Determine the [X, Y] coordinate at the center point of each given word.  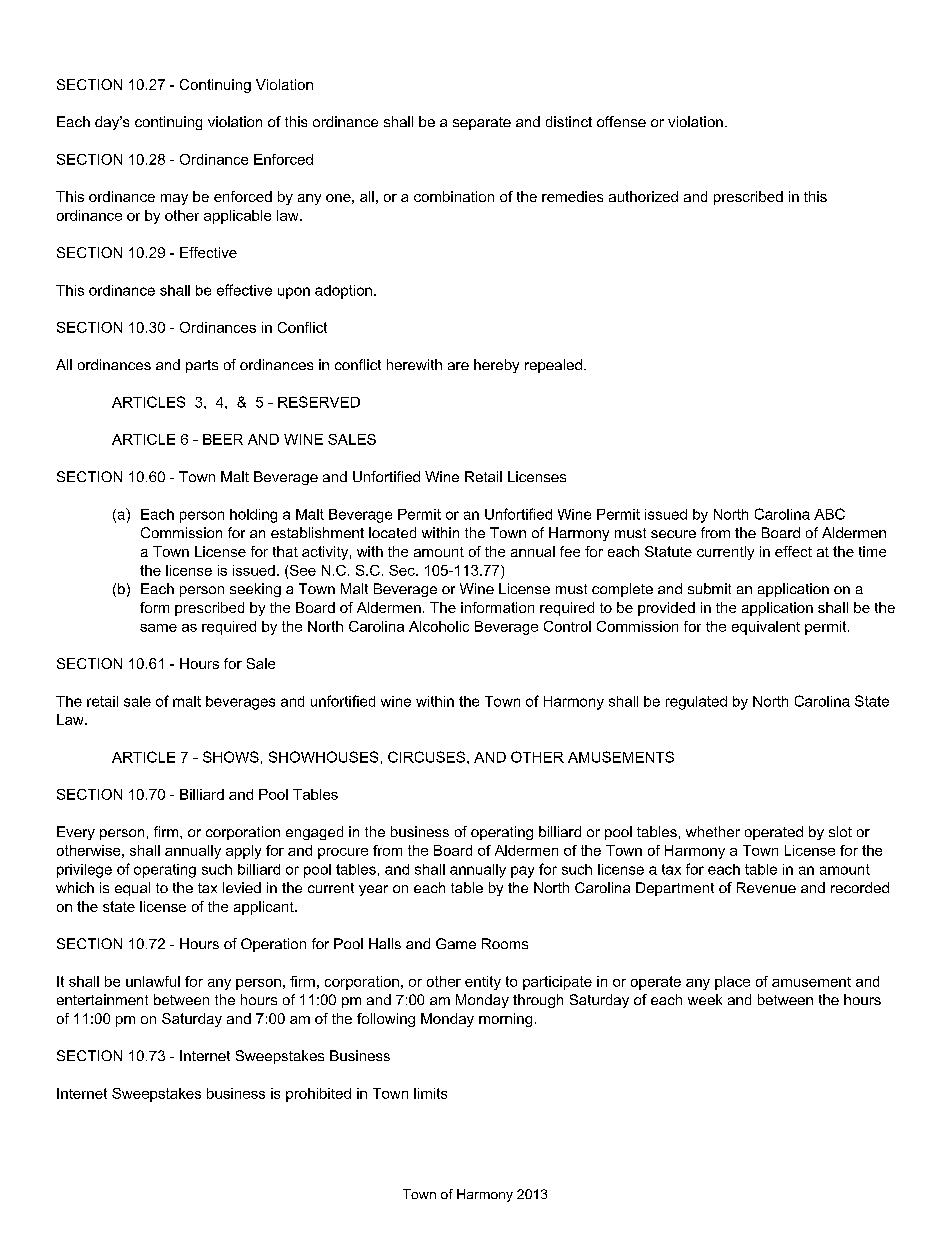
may [174, 199]
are [458, 366]
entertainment [102, 999]
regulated [696, 703]
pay [522, 872]
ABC [829, 514]
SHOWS [231, 757]
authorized [643, 196]
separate [482, 123]
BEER [223, 439]
